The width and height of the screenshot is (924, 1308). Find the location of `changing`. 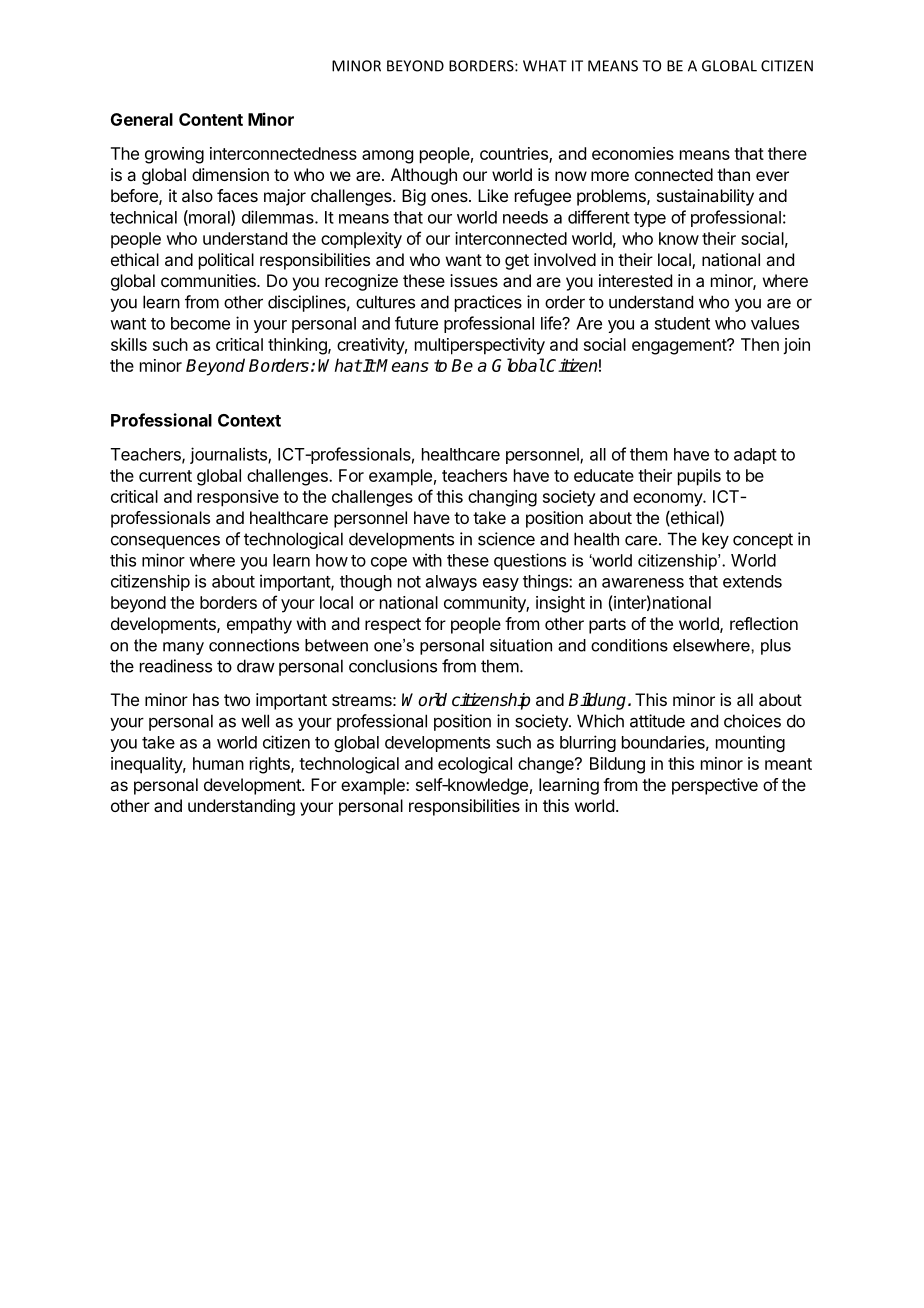

changing is located at coordinates (502, 498).
